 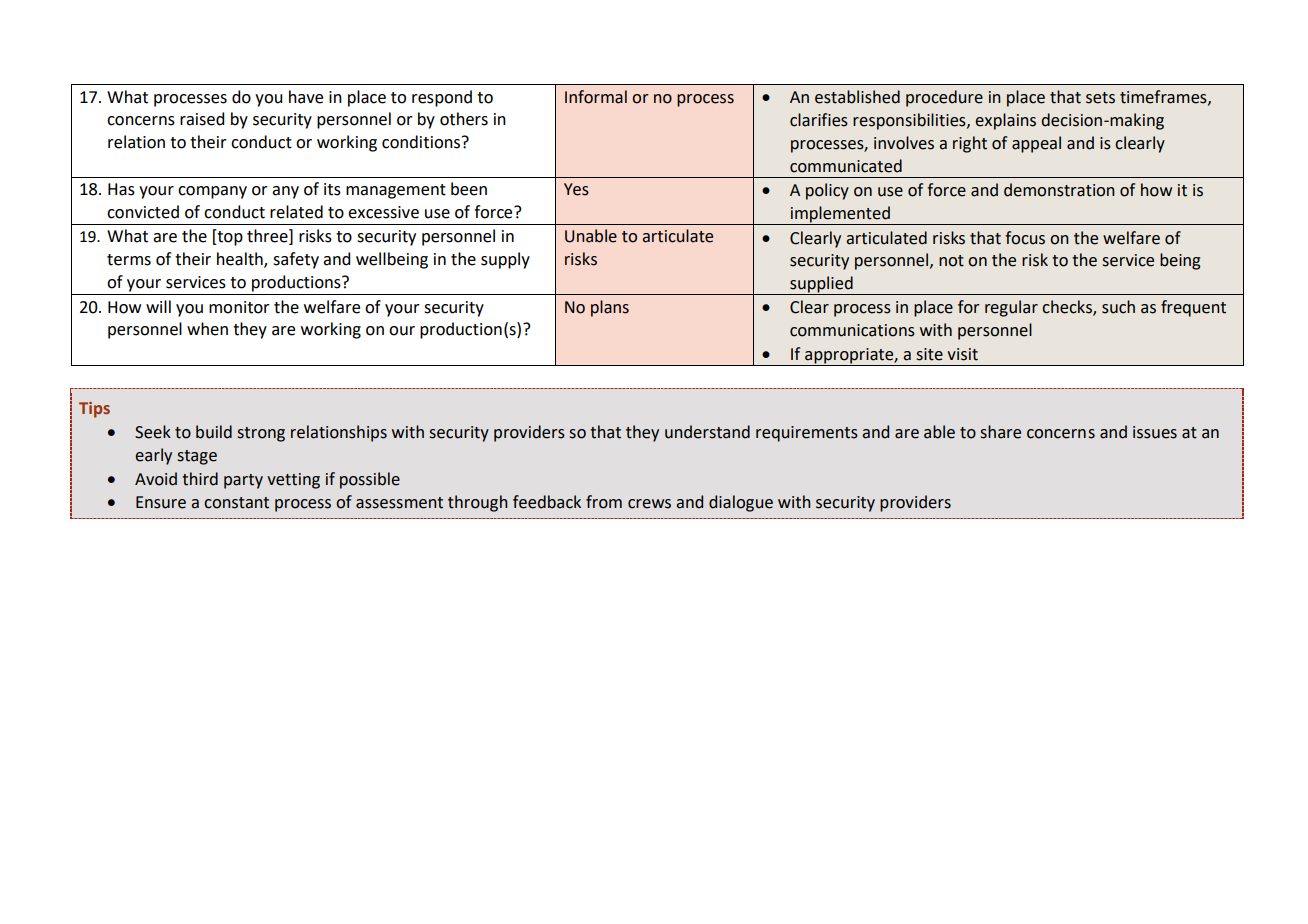 I want to click on sets, so click(x=1100, y=98).
